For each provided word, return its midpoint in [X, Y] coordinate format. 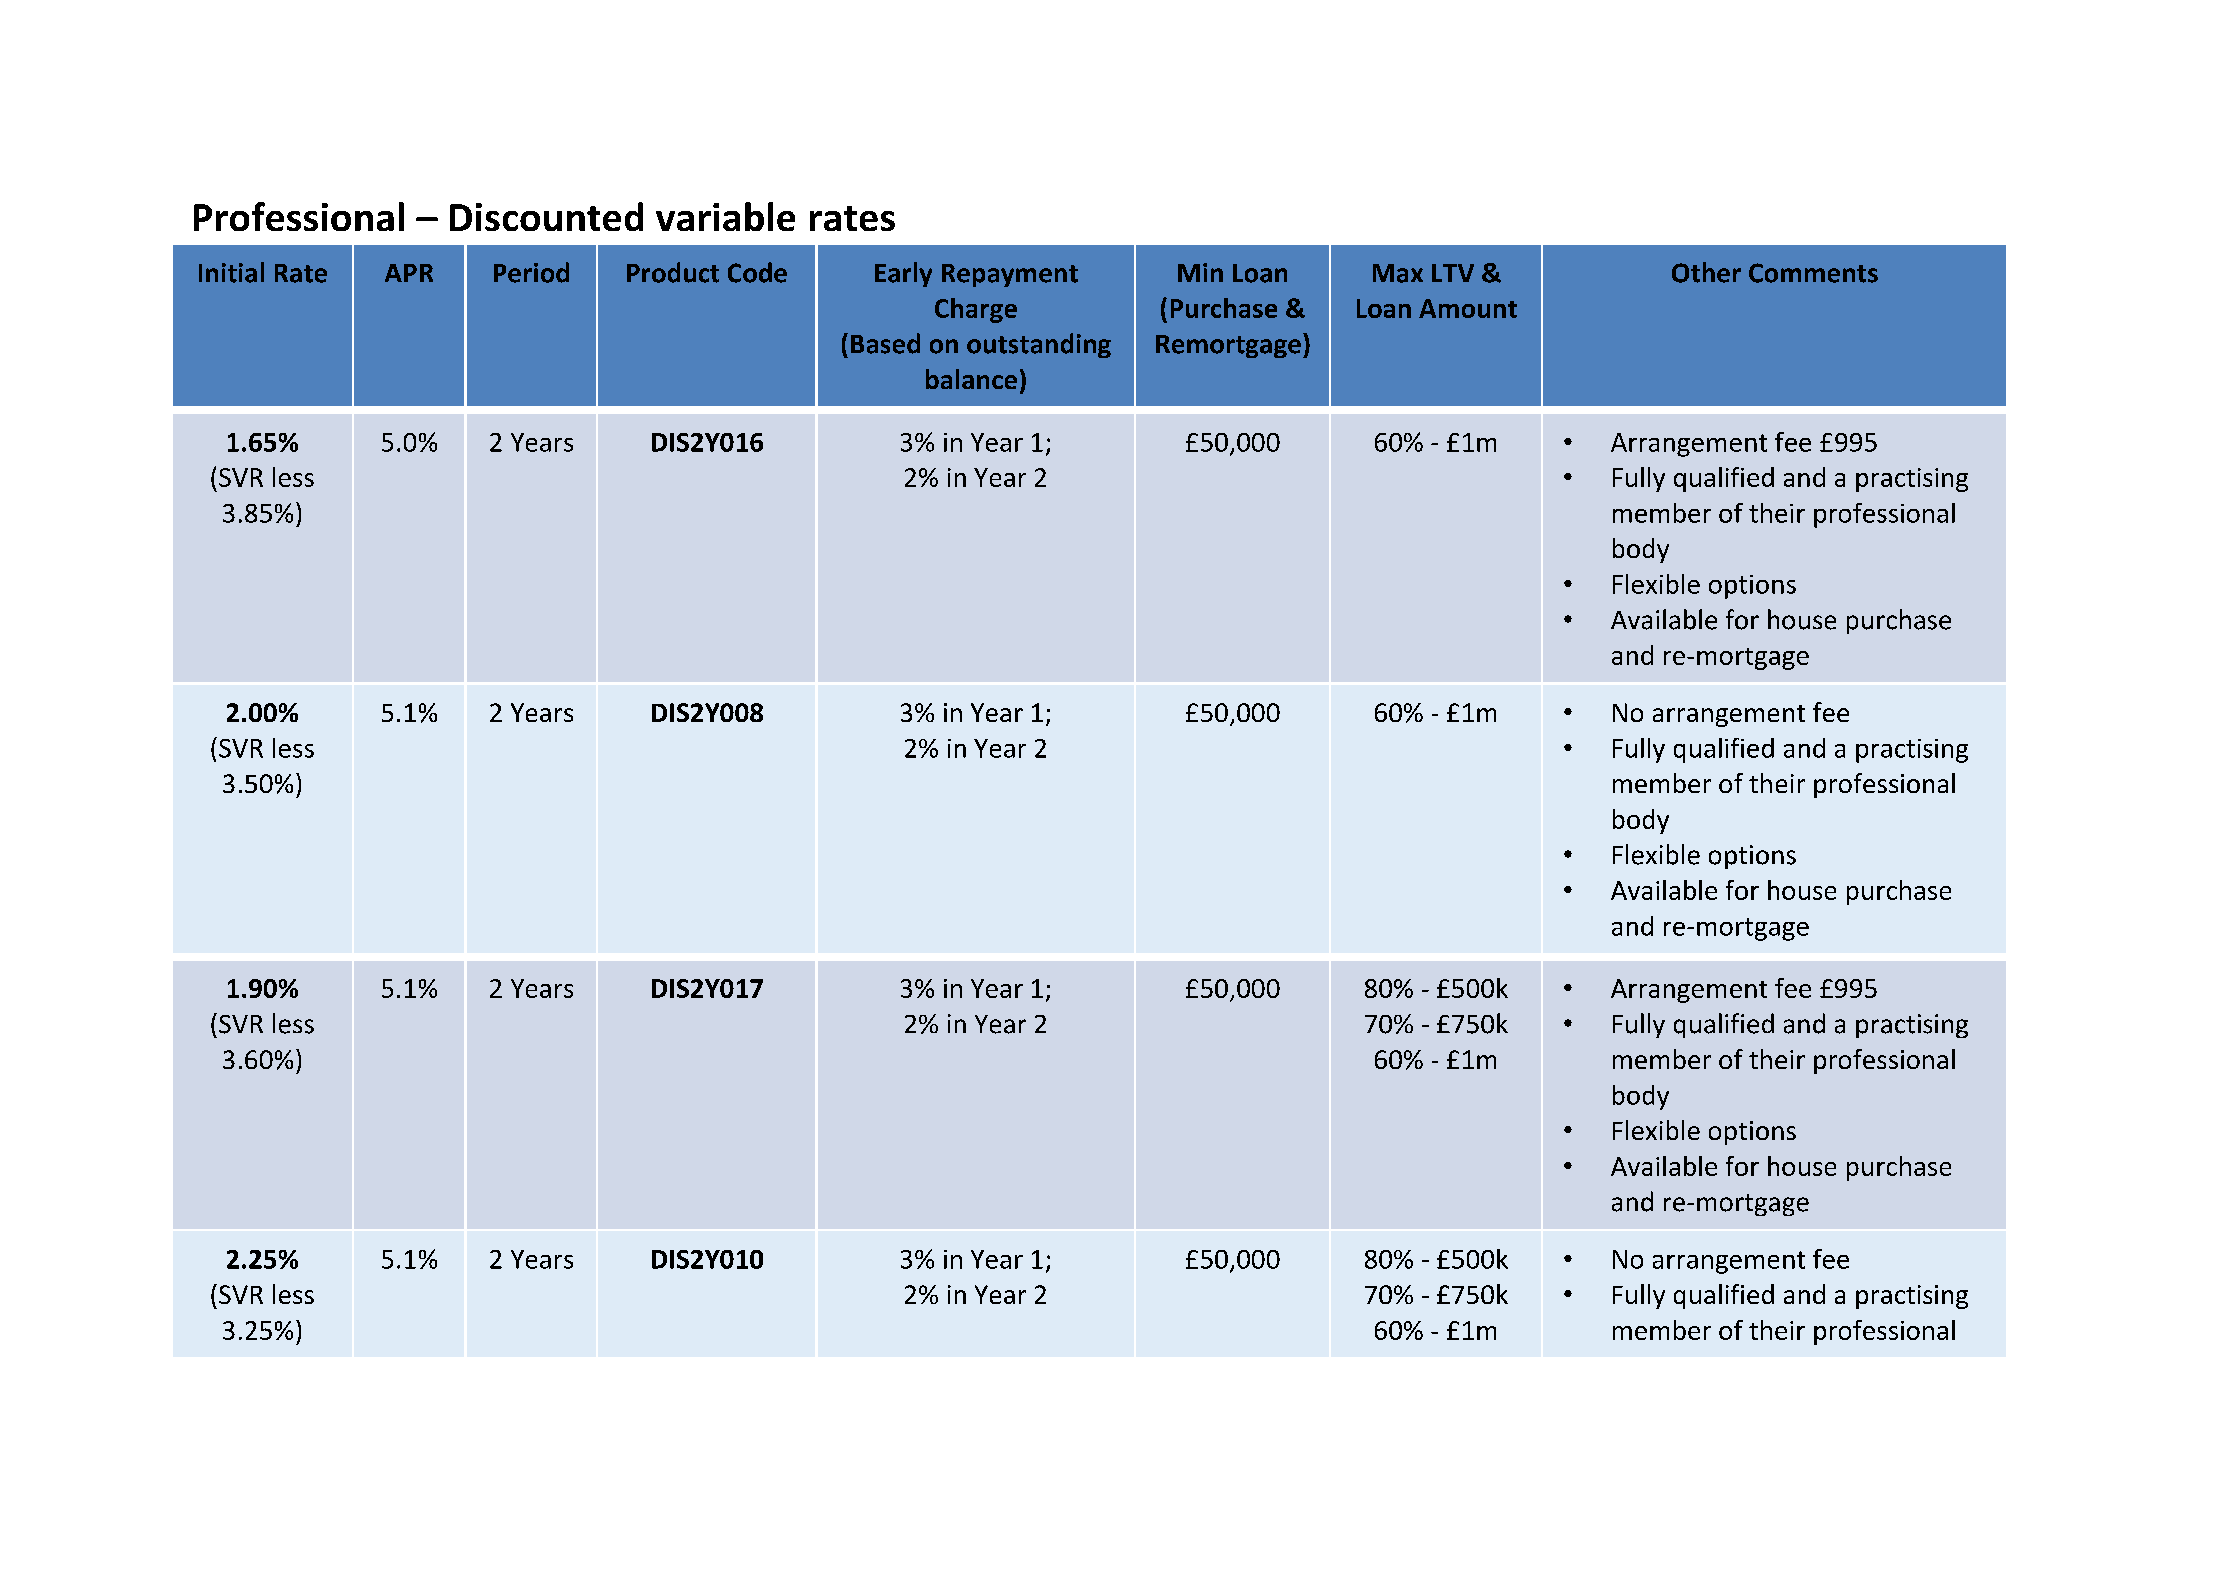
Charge [976, 310]
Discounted [546, 216]
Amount [1468, 308]
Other [1706, 272]
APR [409, 273]
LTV [1453, 273]
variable [725, 216]
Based [885, 343]
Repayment [1010, 275]
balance [971, 379]
